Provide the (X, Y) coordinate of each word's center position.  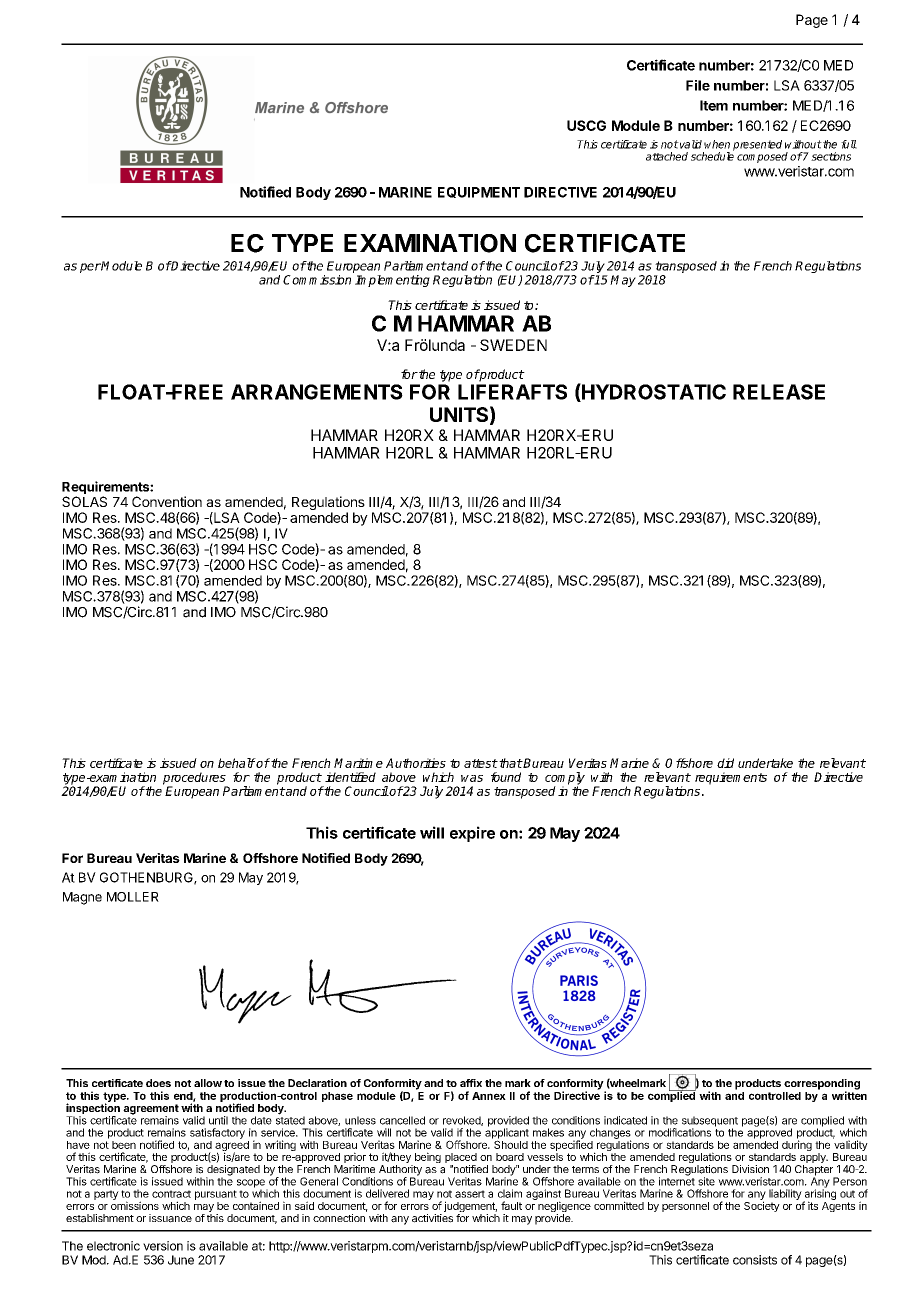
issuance (170, 1218)
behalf (237, 763)
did (725, 763)
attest (481, 763)
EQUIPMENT (479, 192)
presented (757, 145)
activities (432, 1218)
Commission (317, 280)
